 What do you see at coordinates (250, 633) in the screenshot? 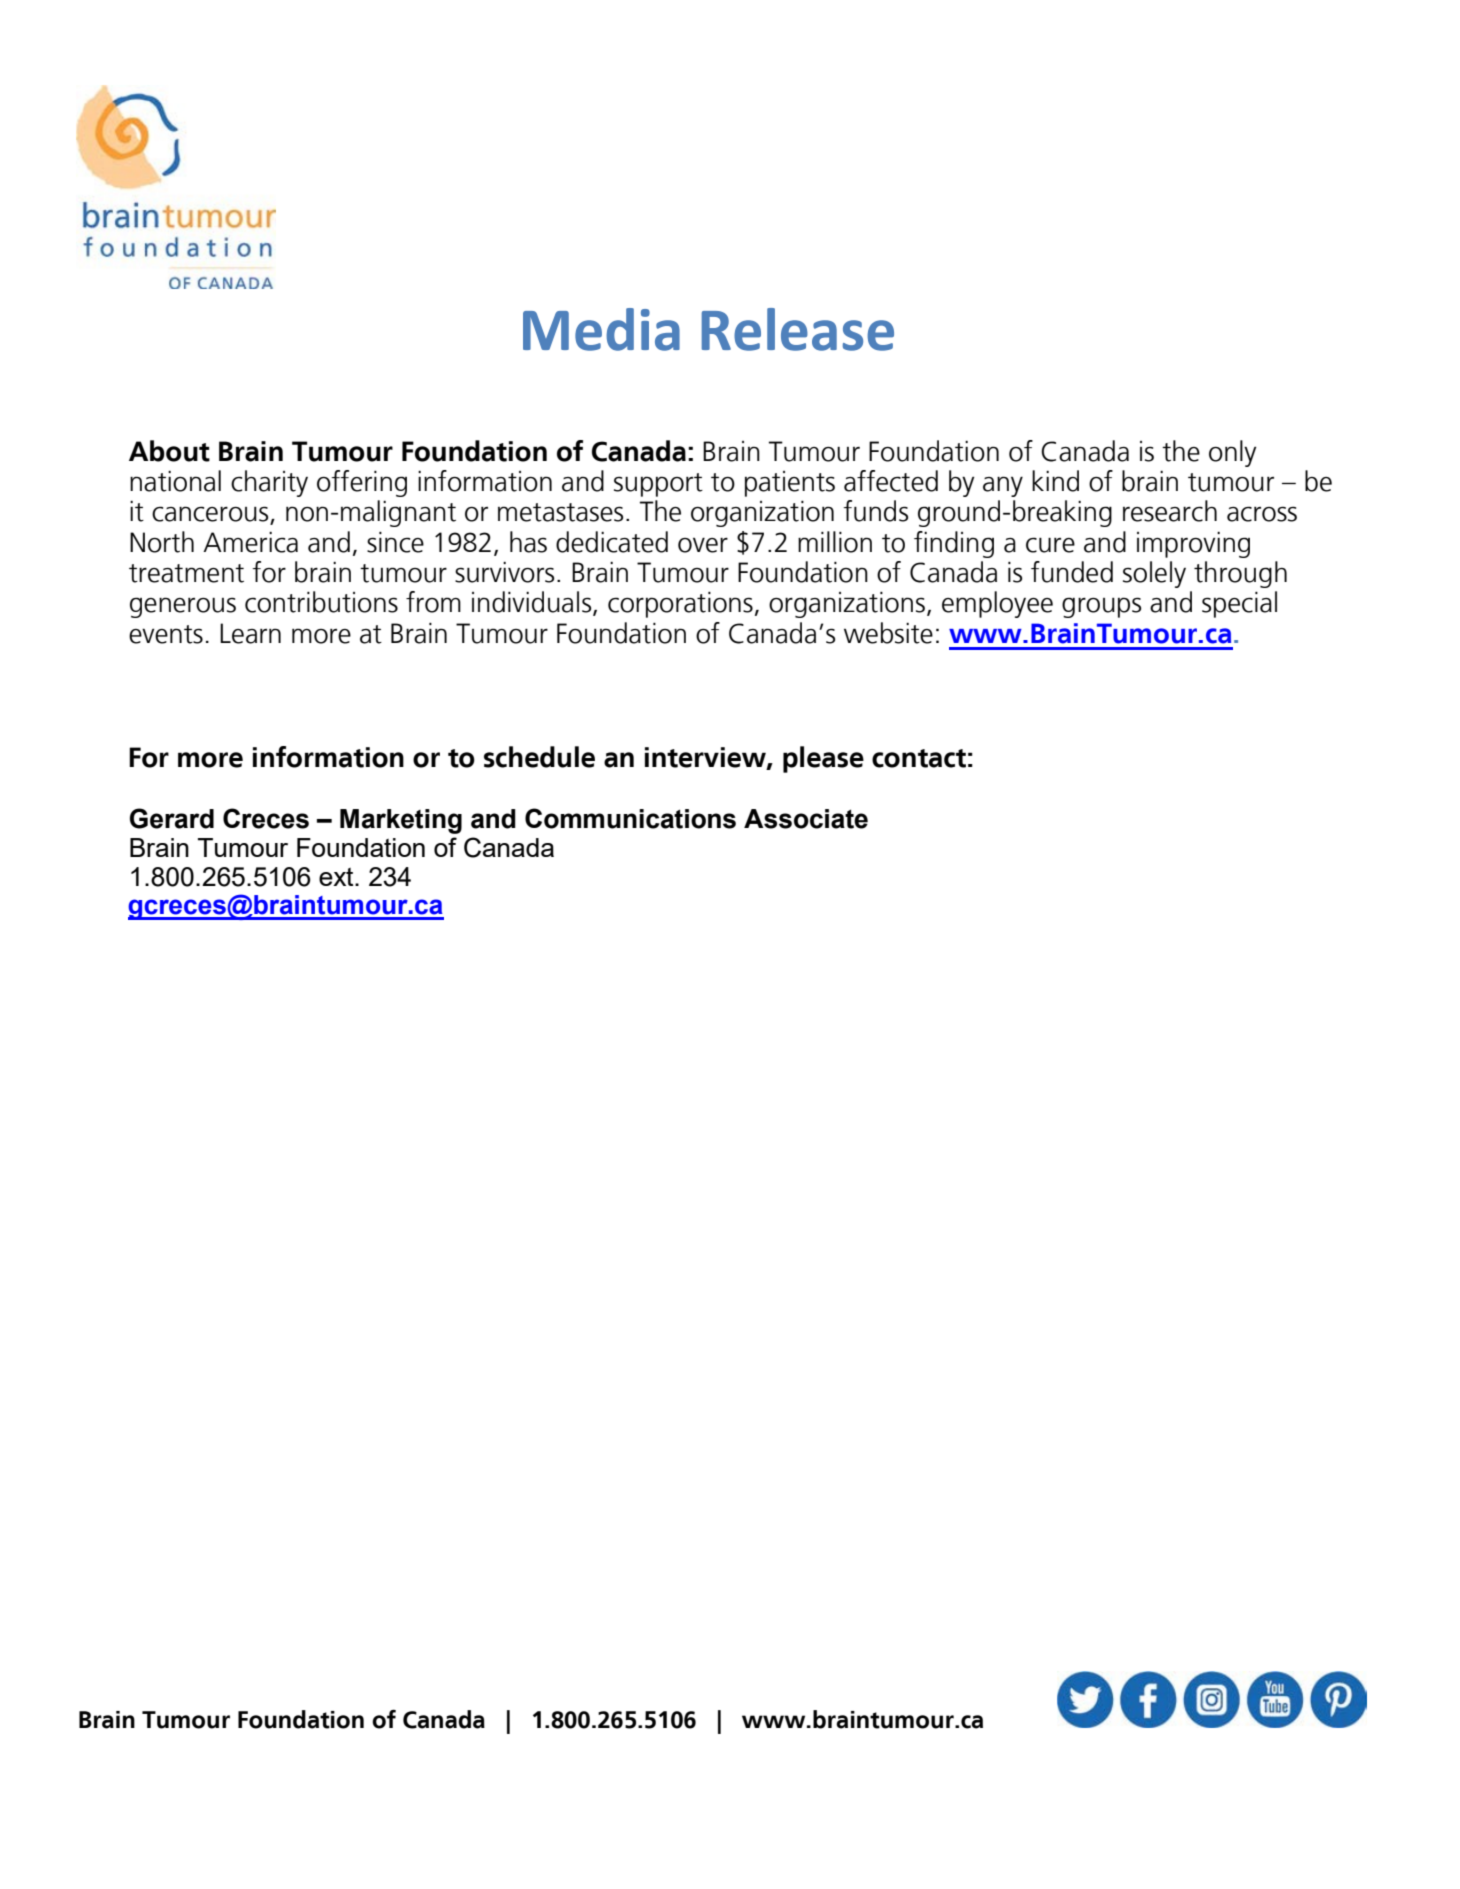
I see `Learn` at bounding box center [250, 633].
